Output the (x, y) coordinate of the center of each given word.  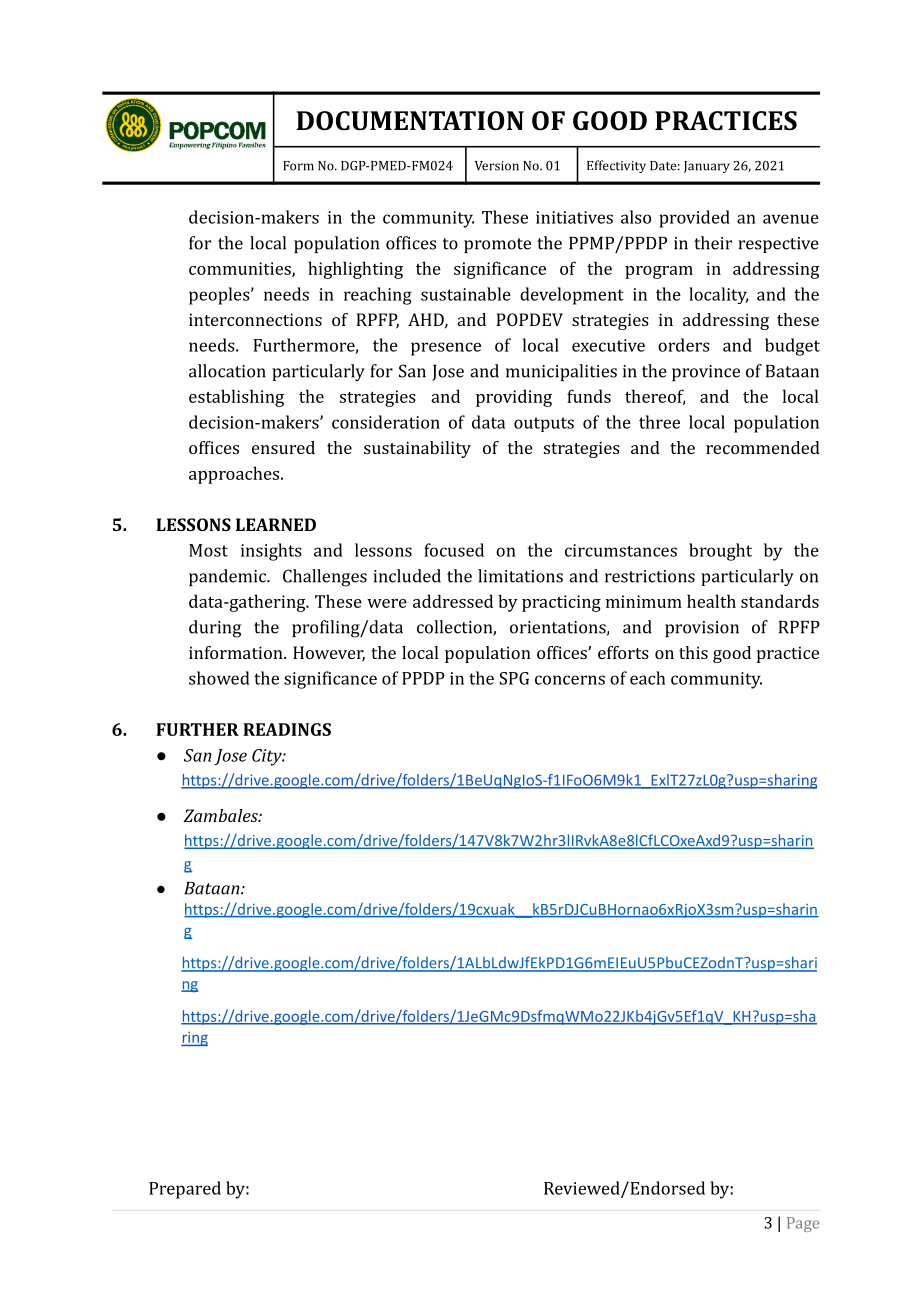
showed (219, 678)
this (693, 652)
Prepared (185, 1190)
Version (497, 166)
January (707, 167)
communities (241, 269)
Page (803, 1224)
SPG (514, 678)
